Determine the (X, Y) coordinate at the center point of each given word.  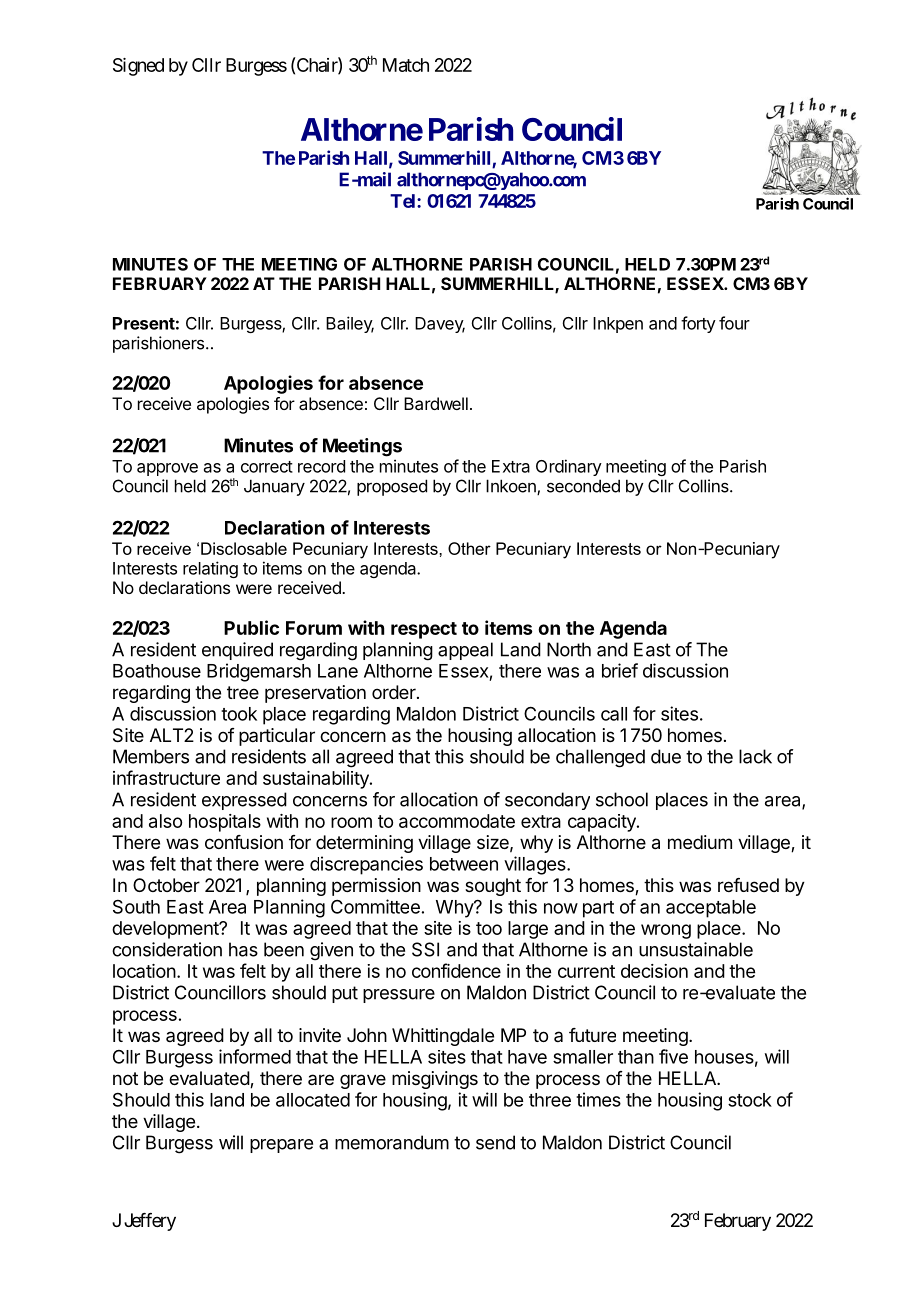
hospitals (225, 823)
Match (406, 65)
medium (700, 842)
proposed (392, 487)
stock (750, 1100)
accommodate (457, 821)
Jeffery (150, 1222)
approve (167, 469)
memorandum (392, 1142)
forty (698, 324)
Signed (138, 67)
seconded (583, 486)
